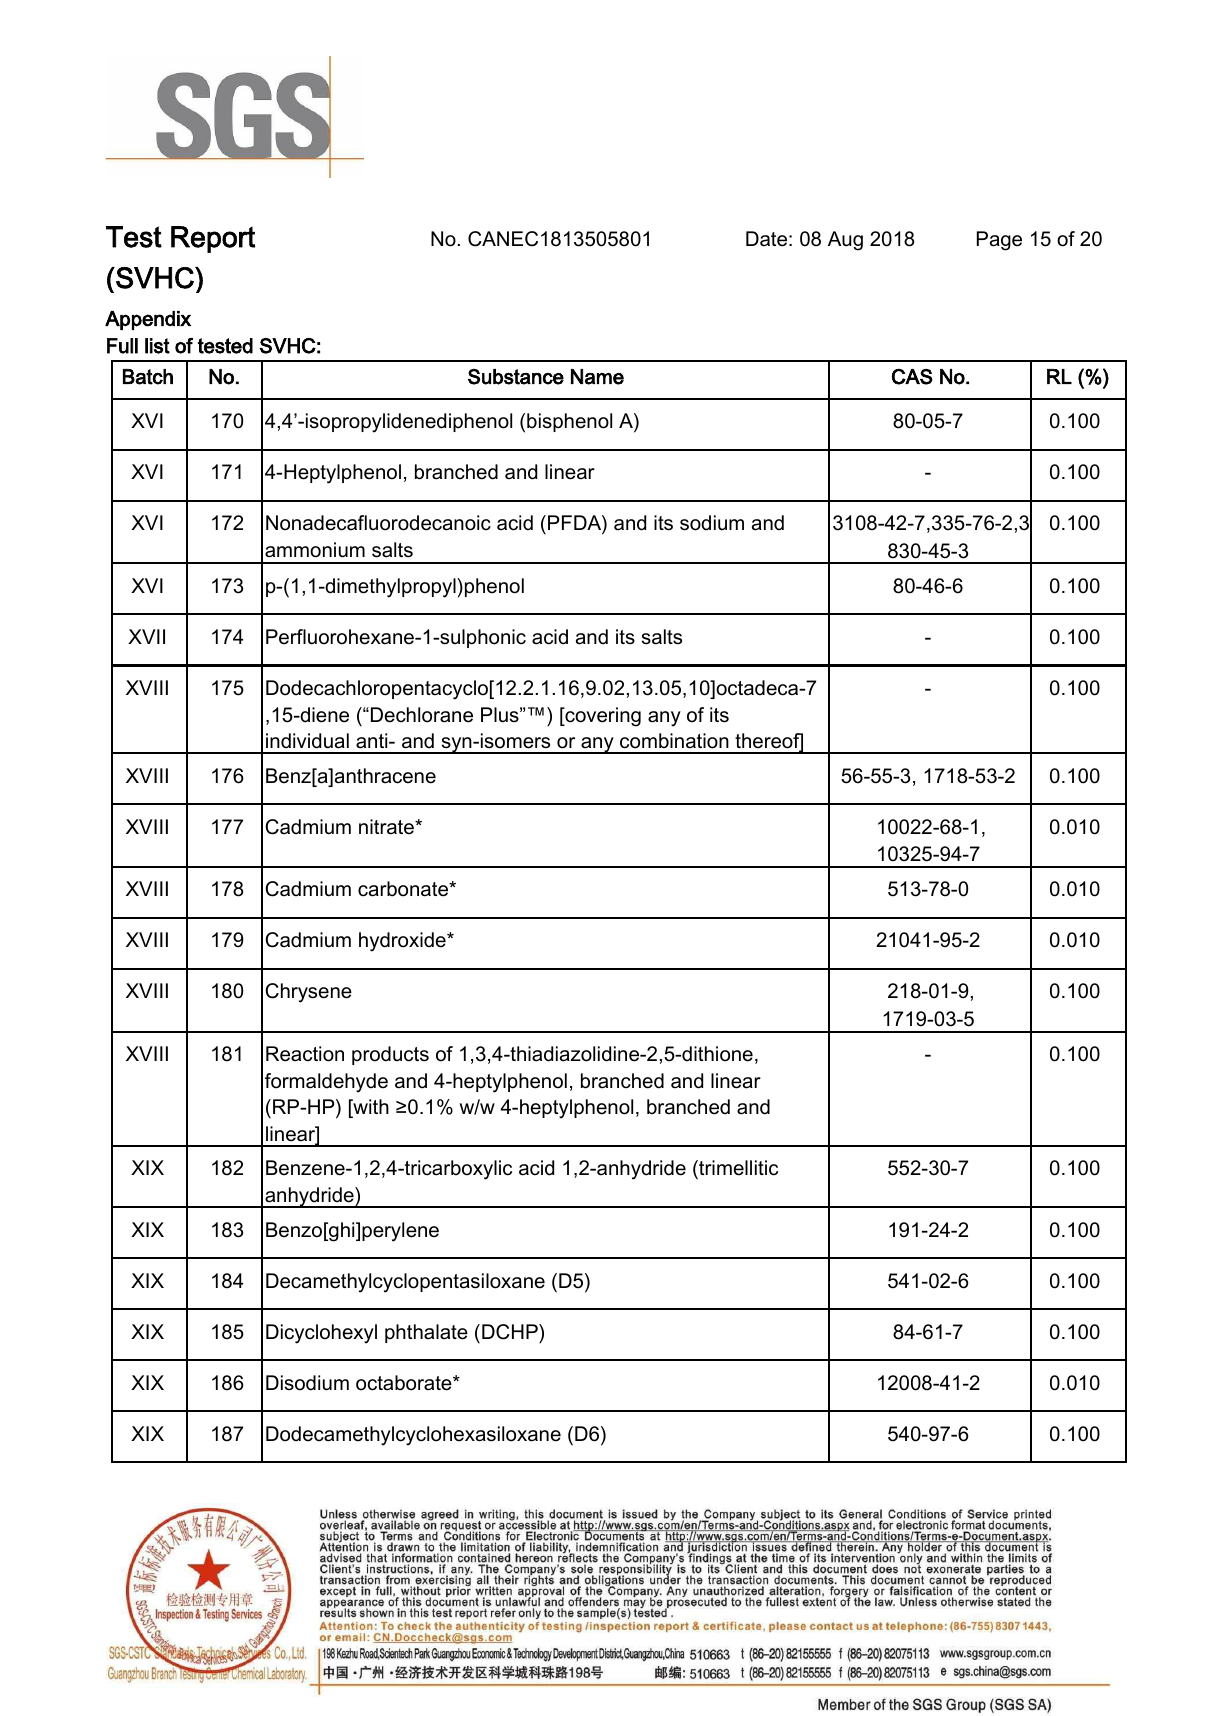 The image size is (1214, 1716). Describe the element at coordinates (326, 1083) in the screenshot. I see `formaldehyde` at that location.
